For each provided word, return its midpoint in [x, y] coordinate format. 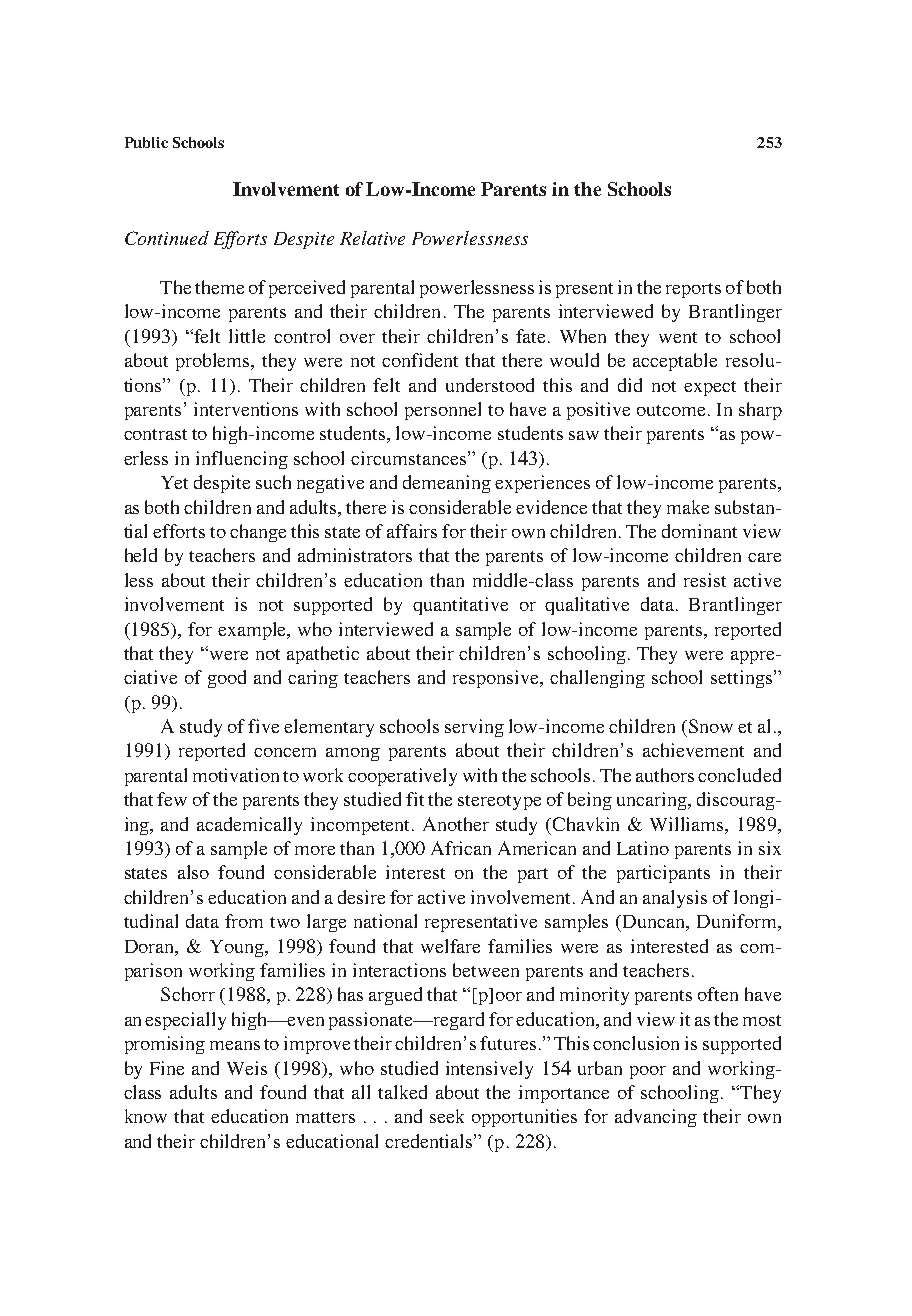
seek [447, 1116]
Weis [247, 1068]
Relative [372, 238]
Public [146, 142]
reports [693, 290]
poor [648, 1072]
